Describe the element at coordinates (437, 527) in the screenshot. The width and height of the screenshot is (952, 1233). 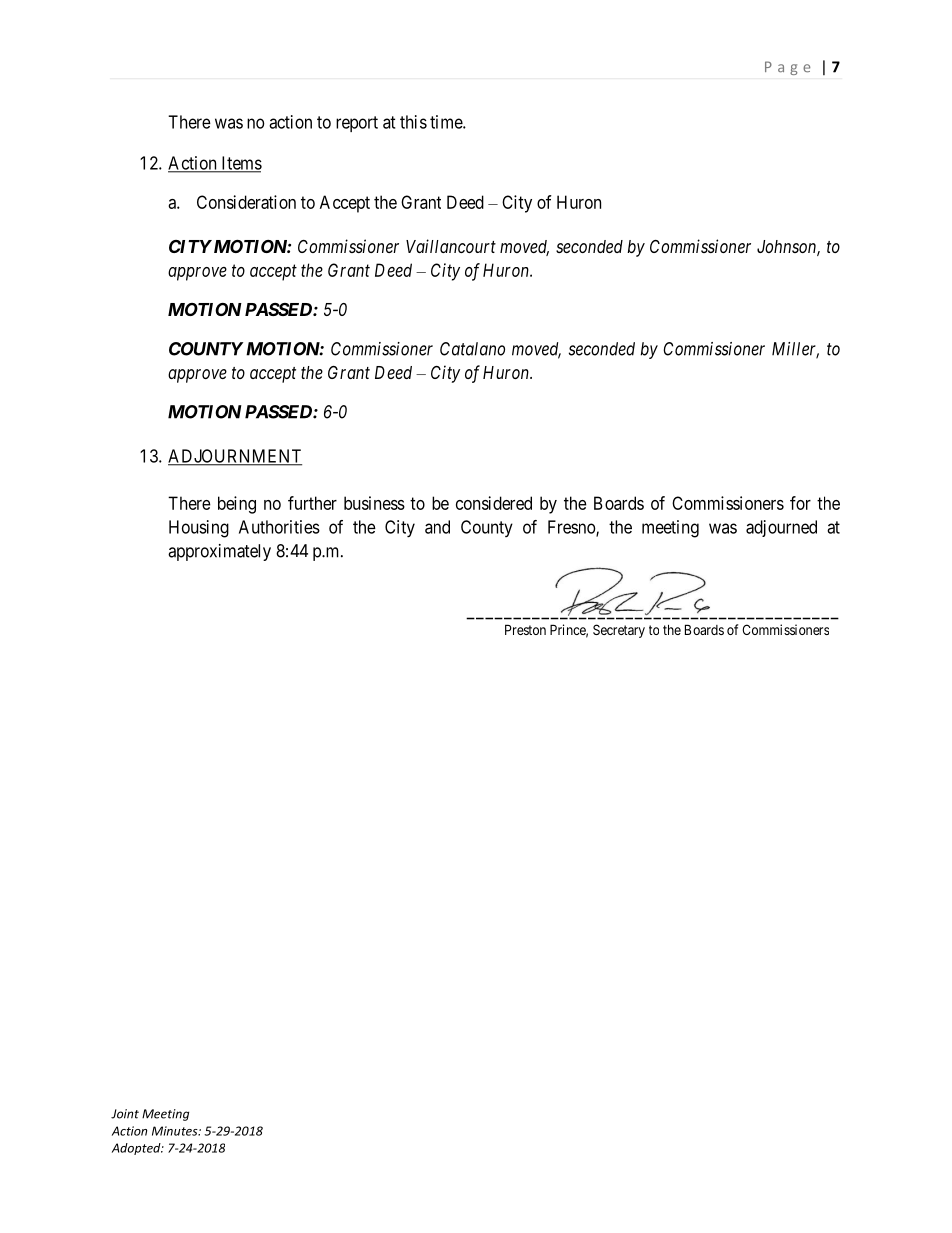
I see `and` at that location.
